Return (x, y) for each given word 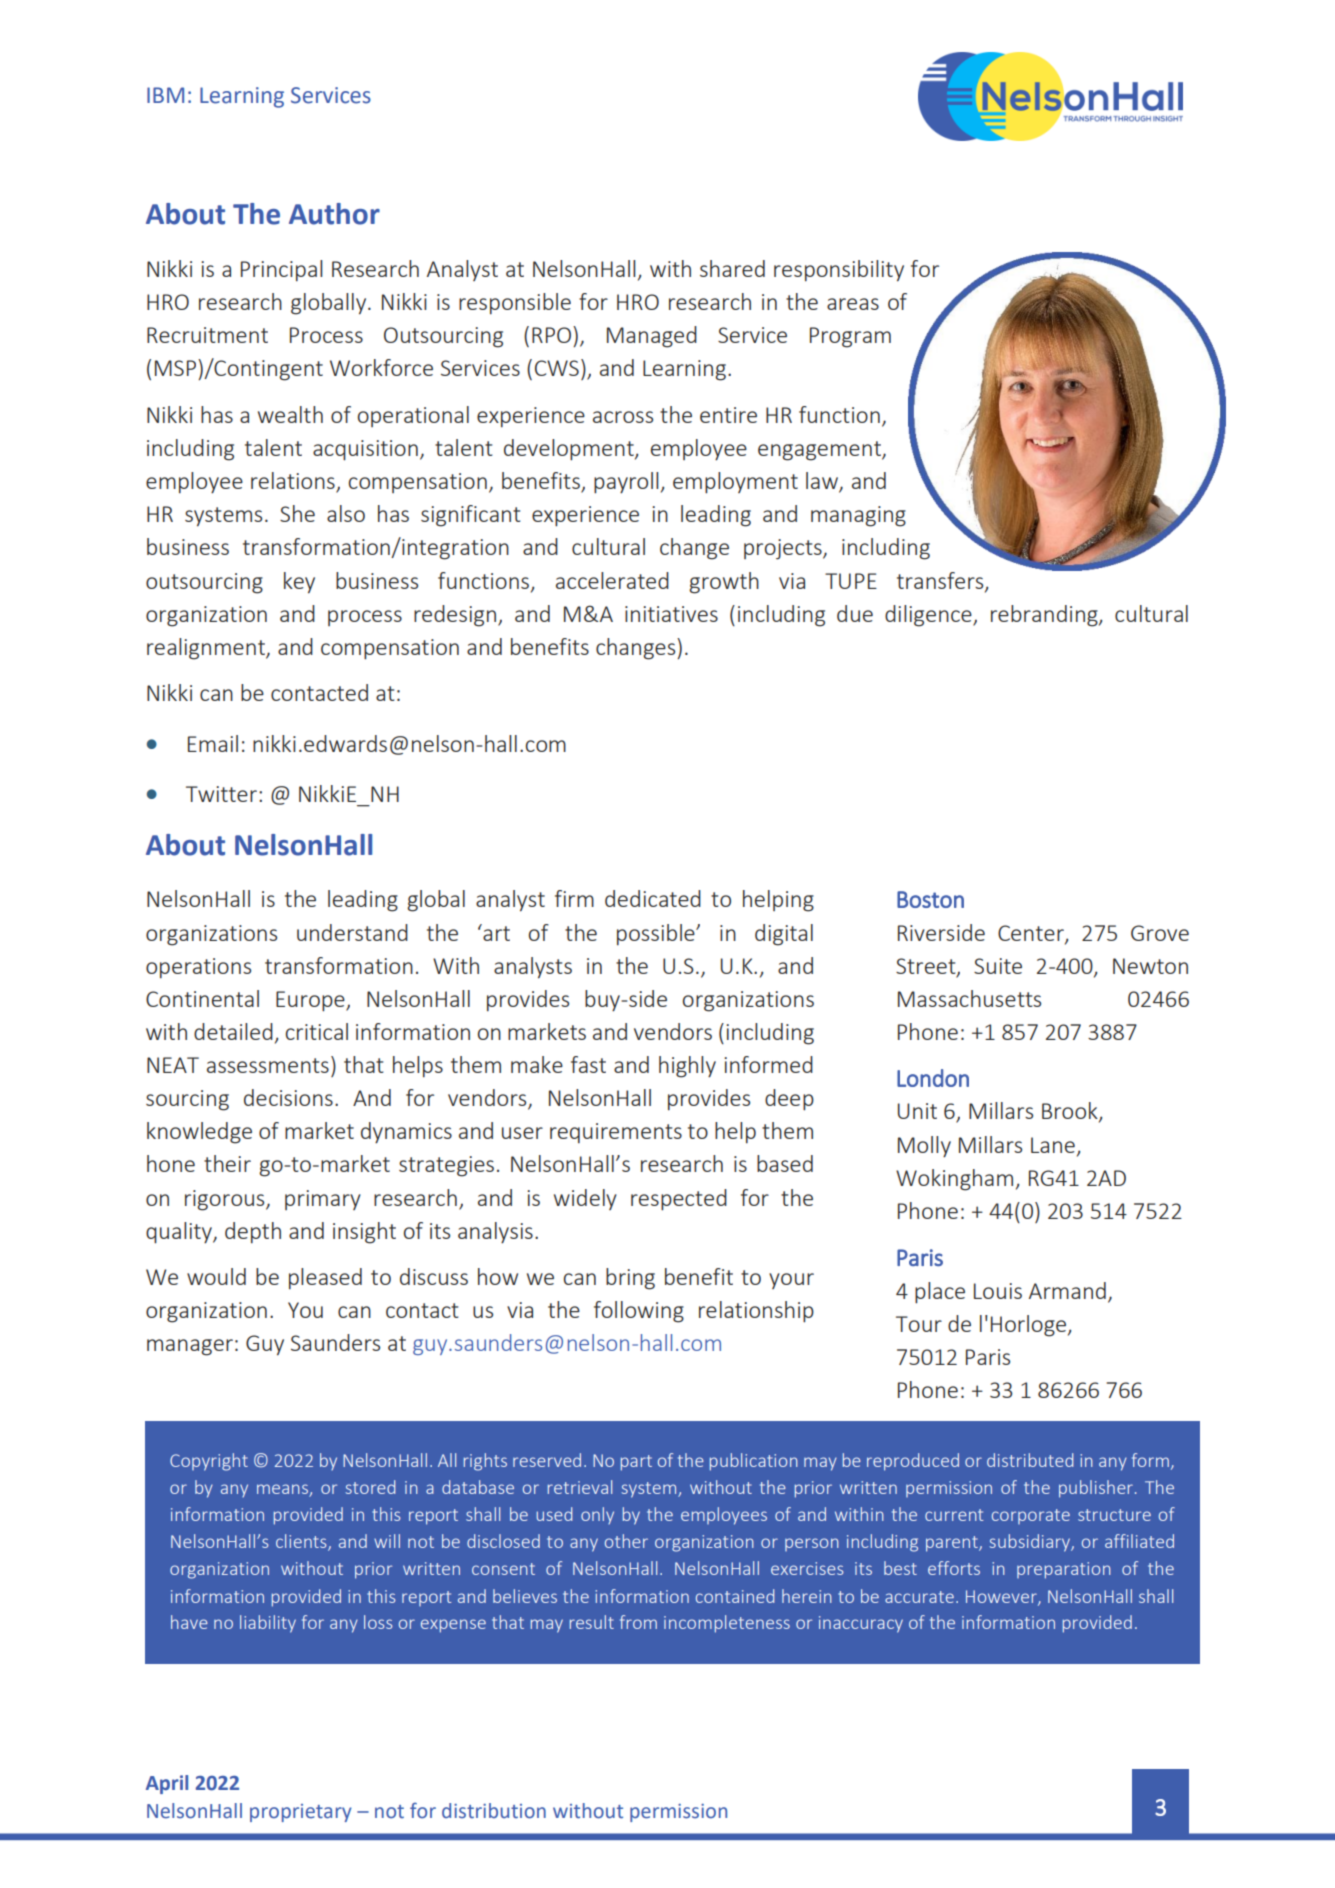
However (1002, 1597)
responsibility (839, 271)
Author (334, 214)
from (638, 1622)
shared (732, 268)
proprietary (301, 1813)
